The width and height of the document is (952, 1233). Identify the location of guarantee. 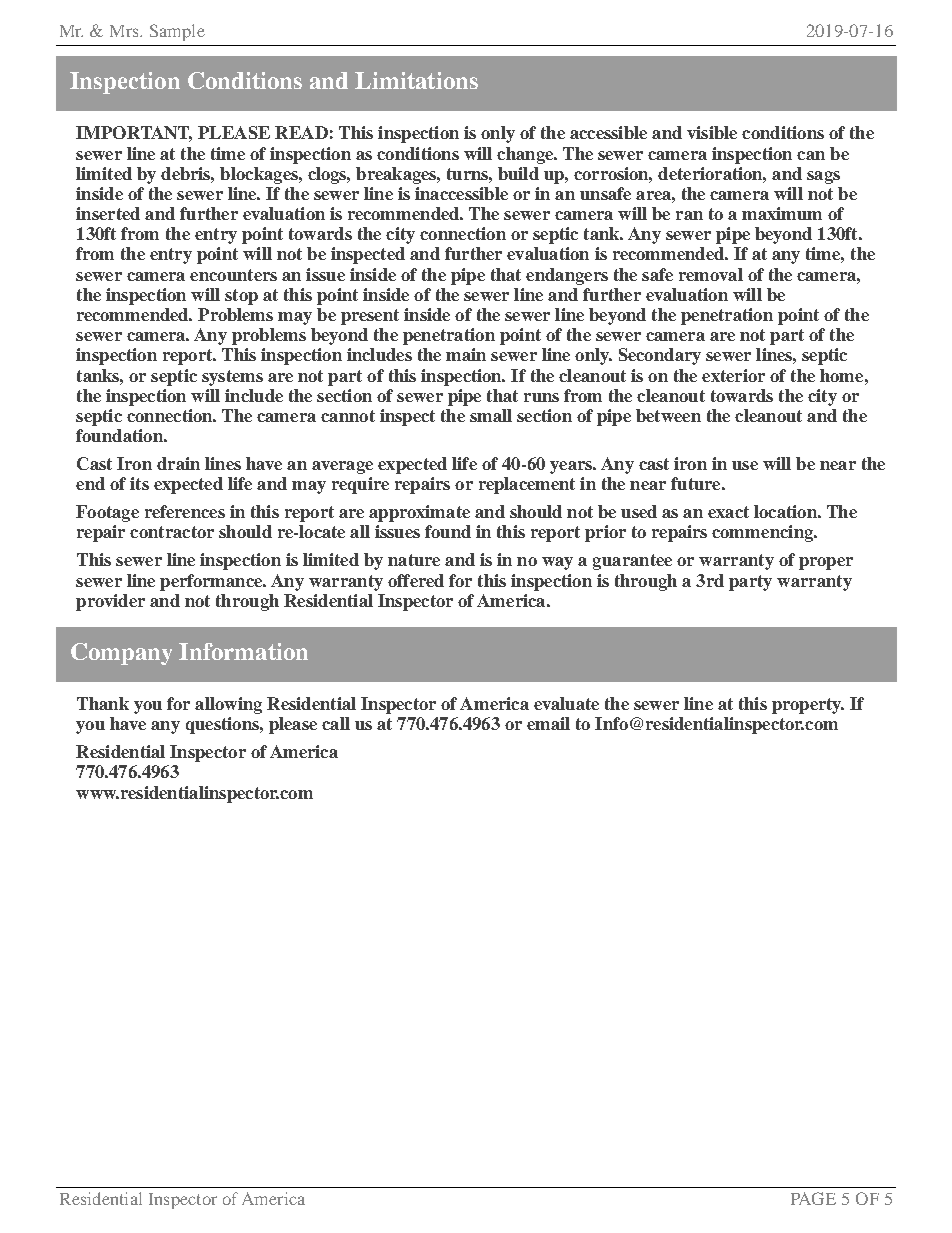
(632, 562).
